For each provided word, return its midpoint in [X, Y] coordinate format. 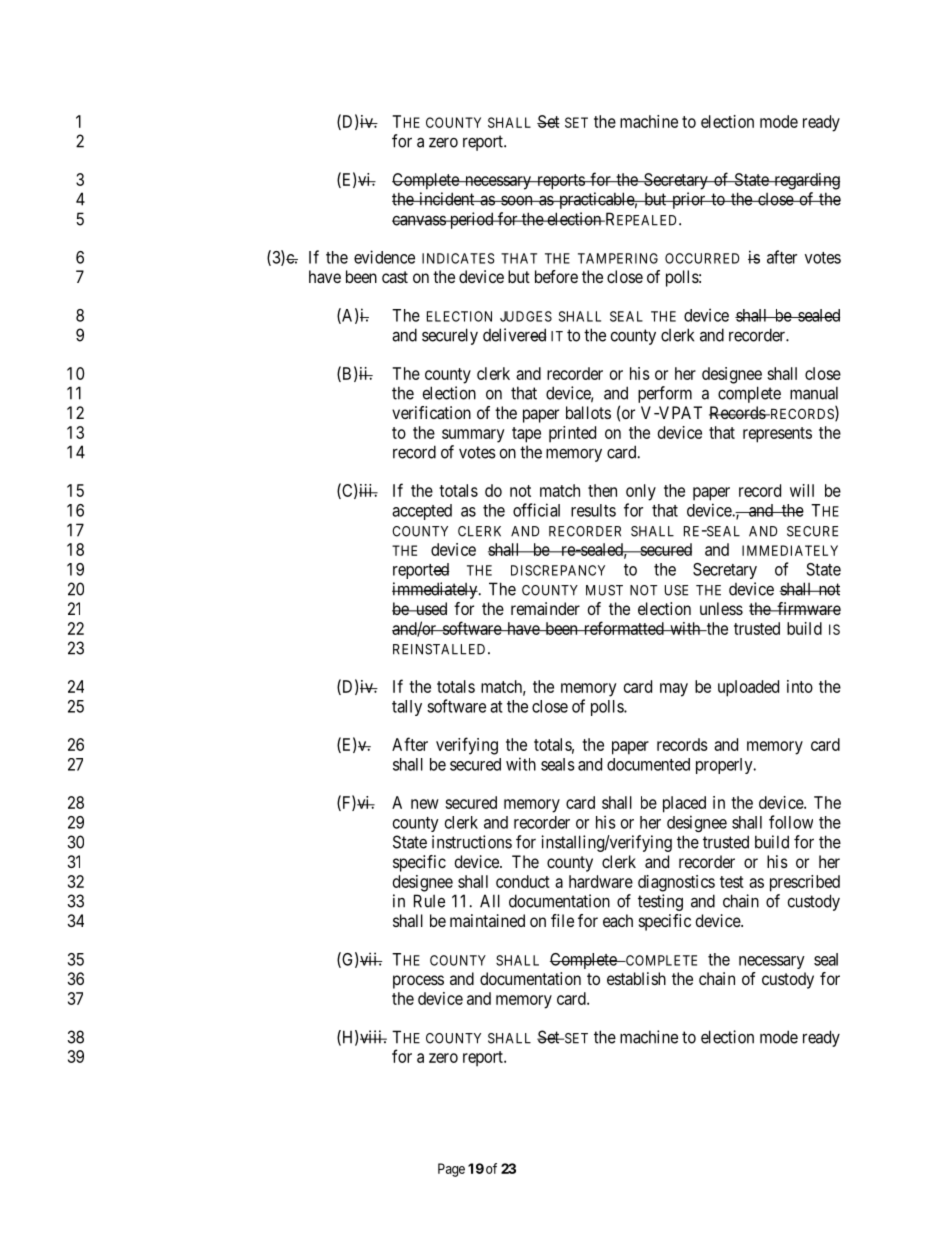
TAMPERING [618, 258]
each [618, 920]
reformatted [623, 628]
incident [447, 199]
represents [777, 435]
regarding [806, 181]
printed [572, 434]
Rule [429, 901]
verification [431, 412]
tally [407, 708]
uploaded [748, 688]
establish [636, 978]
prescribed [805, 883]
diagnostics [676, 883]
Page [451, 1170]
